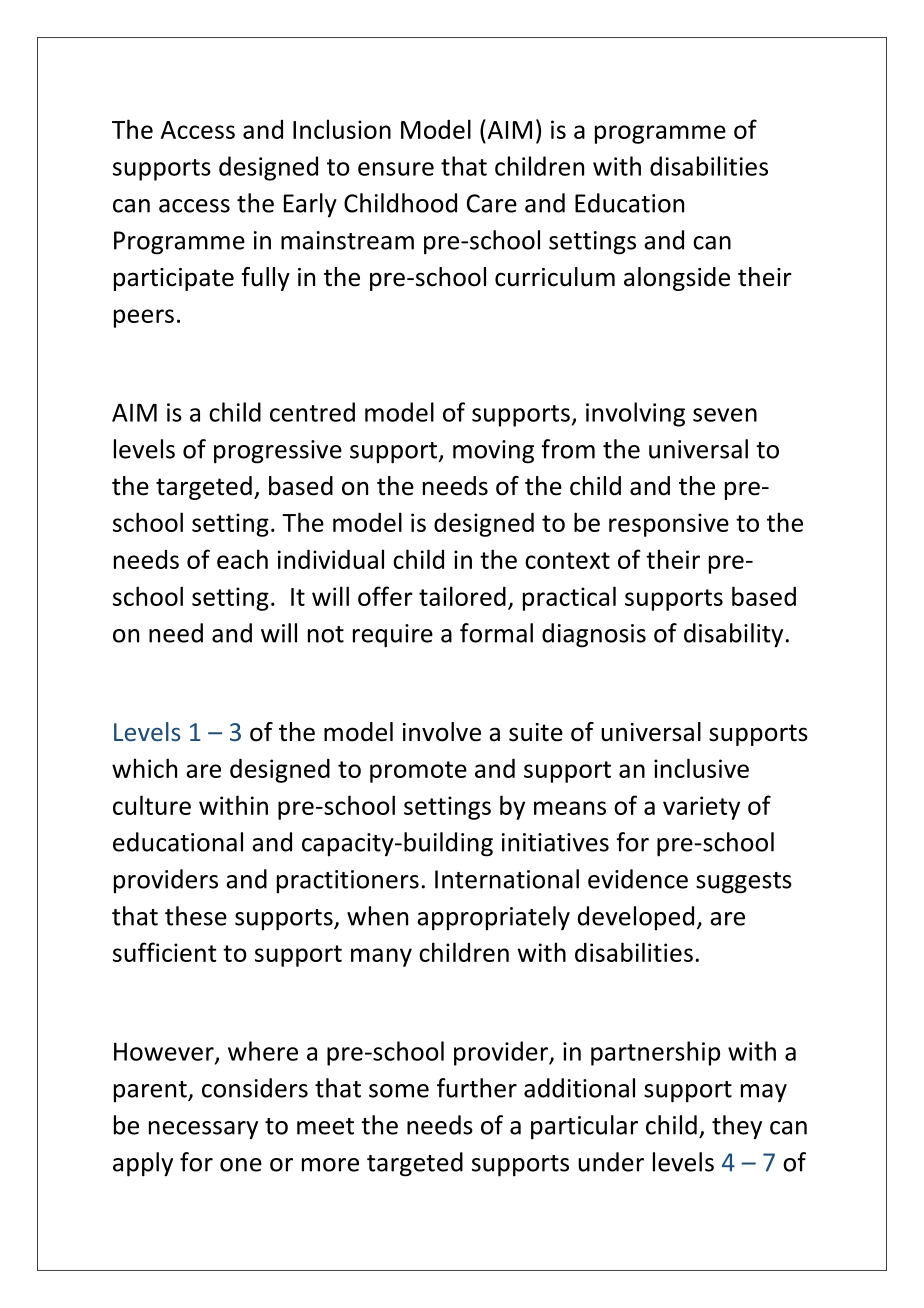 This page has width=924, height=1308. Describe the element at coordinates (725, 415) in the page. I see `seven` at that location.
